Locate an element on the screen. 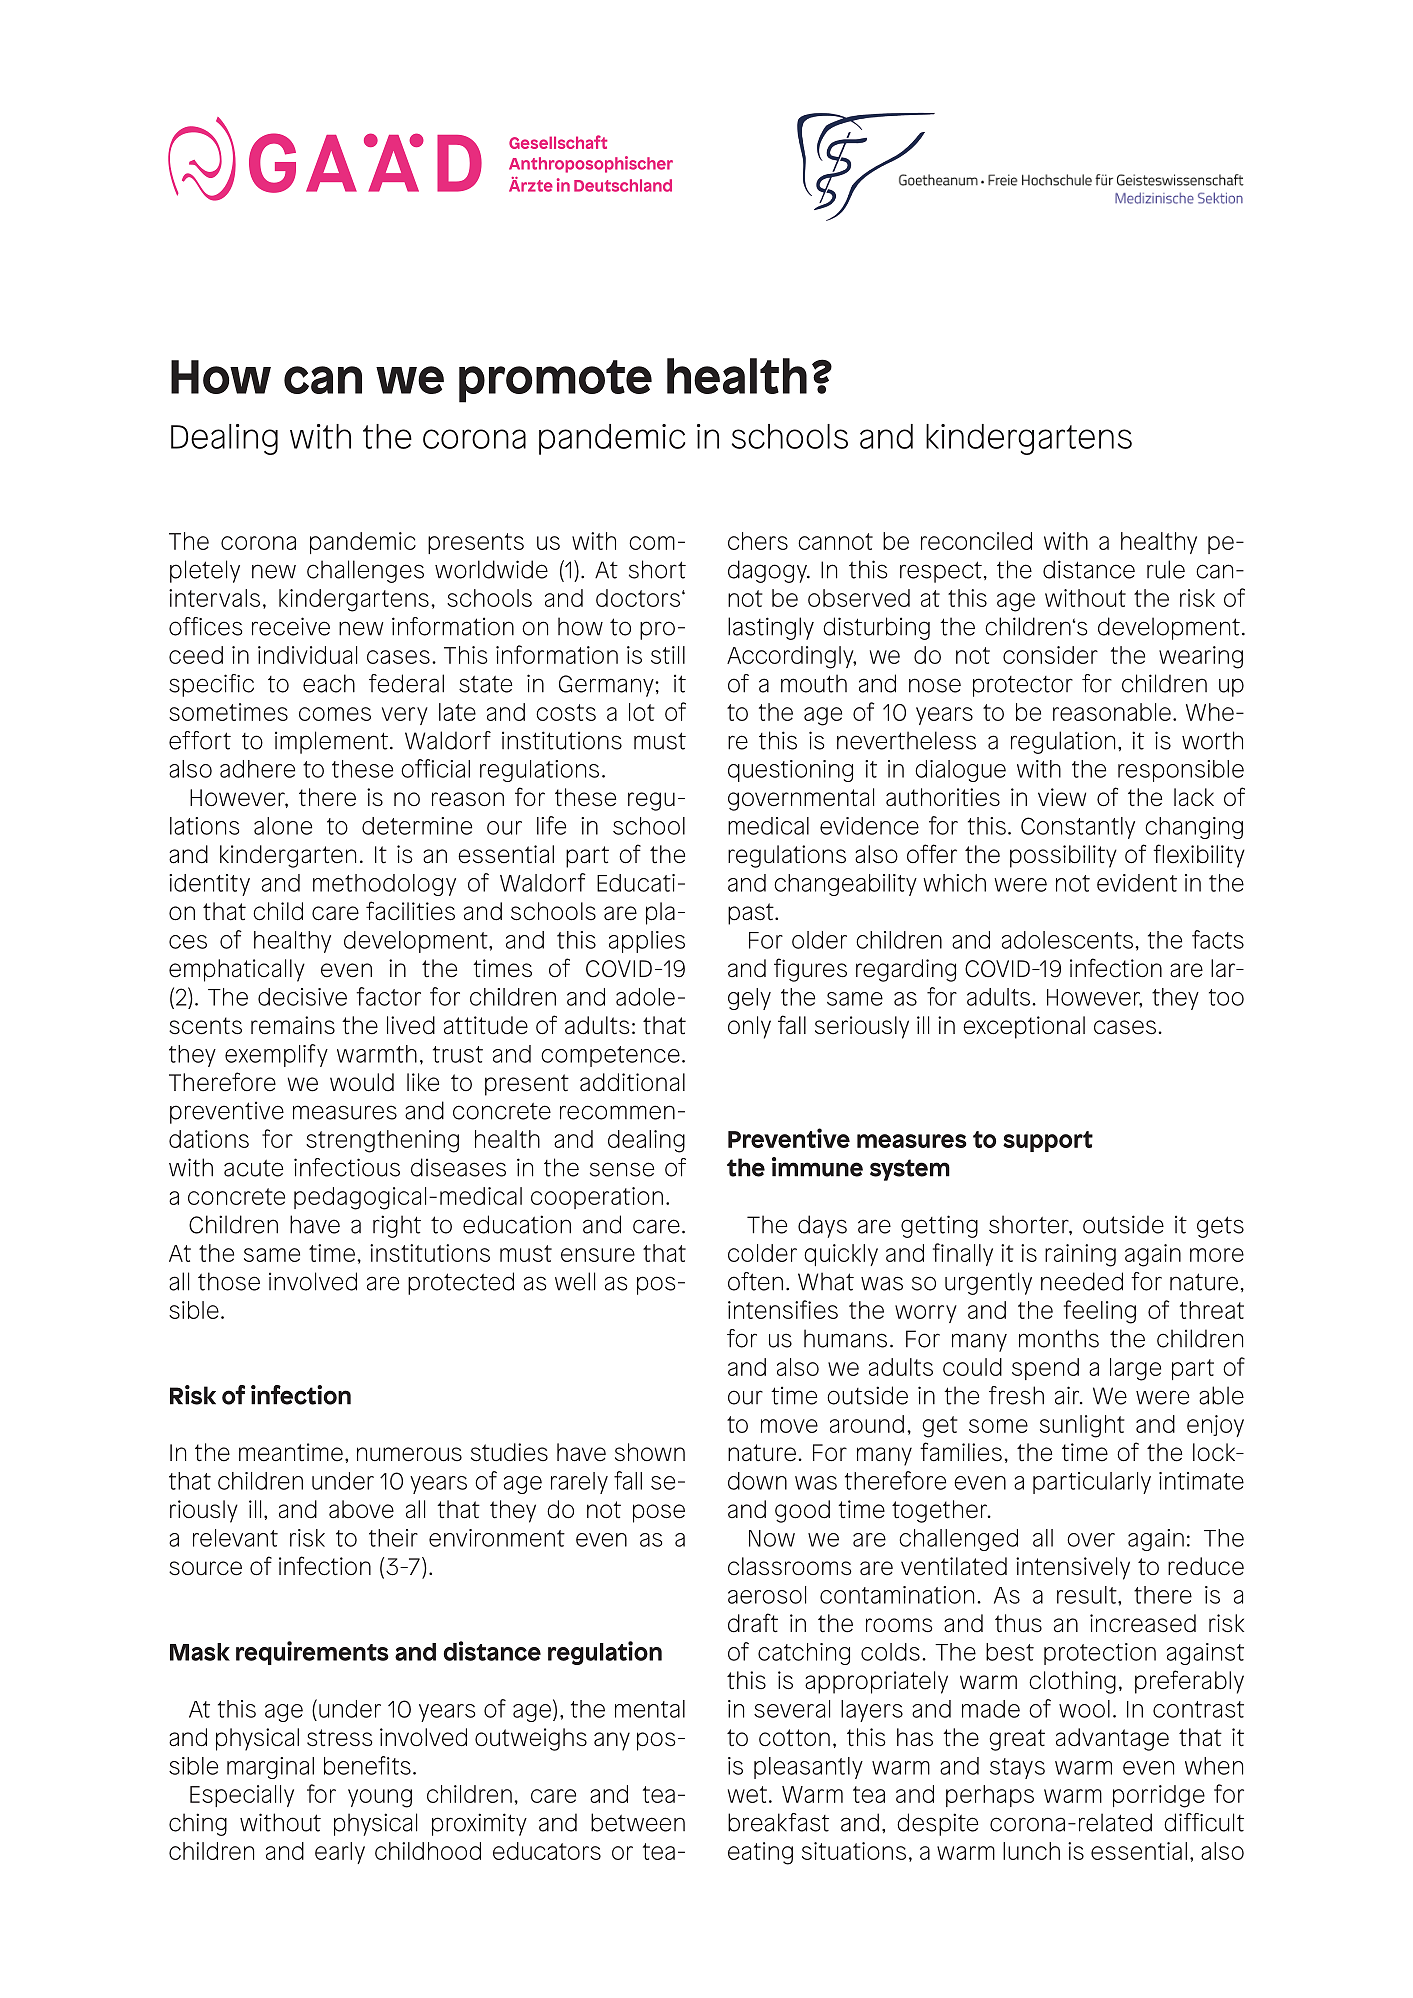  questioning is located at coordinates (790, 771).
